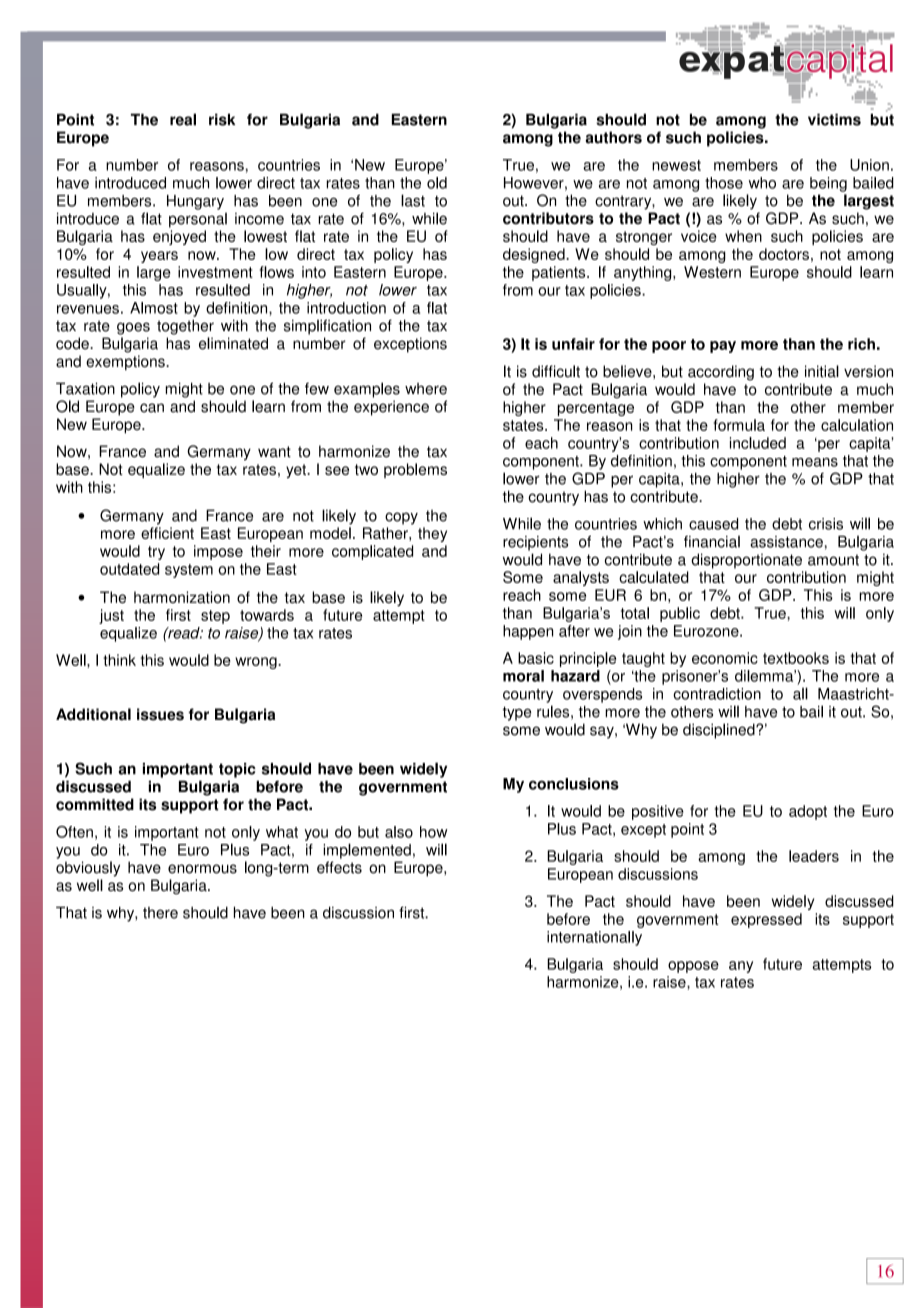 This screenshot has height=1308, width=924. What do you see at coordinates (766, 920) in the screenshot?
I see `expressed` at bounding box center [766, 920].
